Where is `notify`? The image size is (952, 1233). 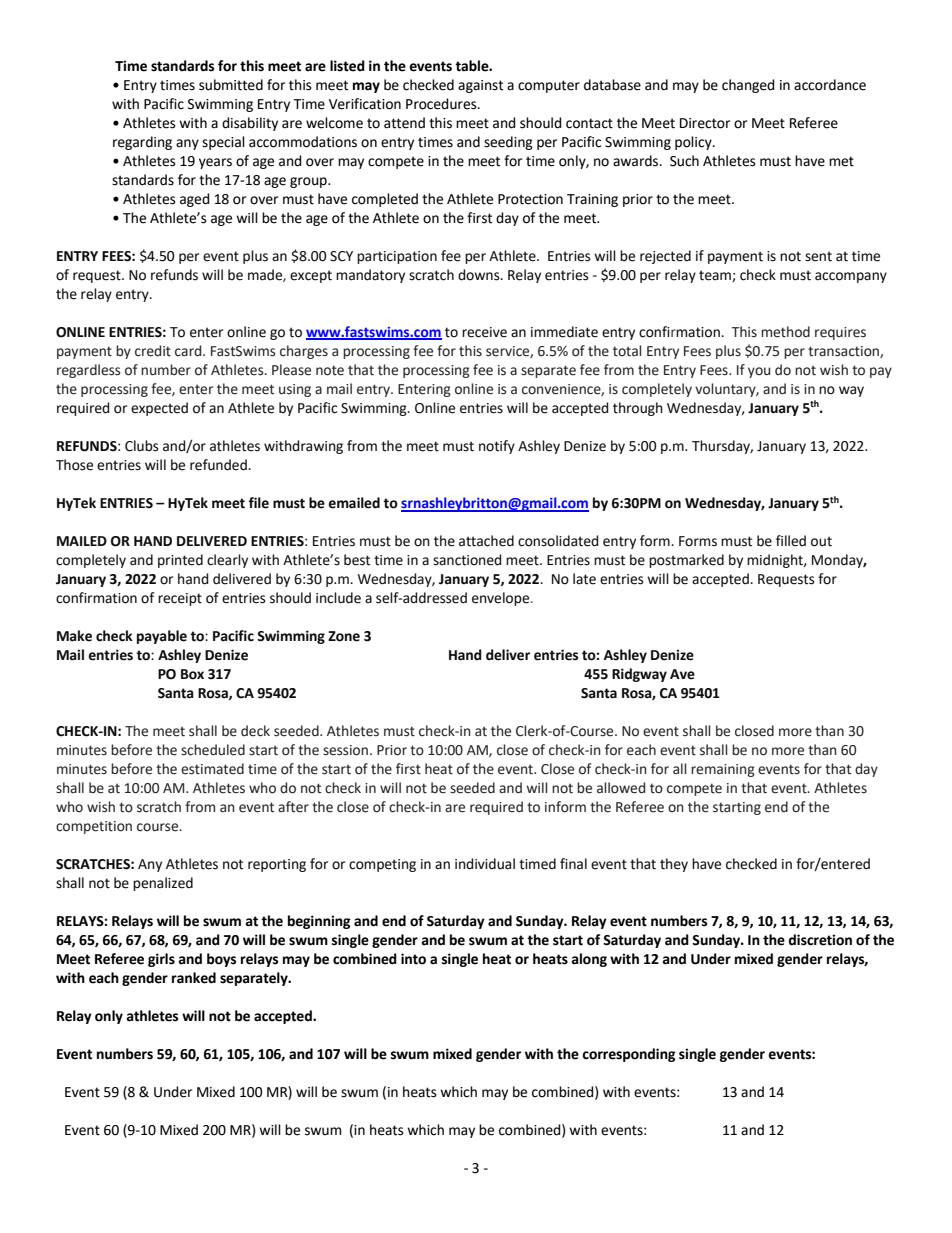
notify is located at coordinates (497, 447).
